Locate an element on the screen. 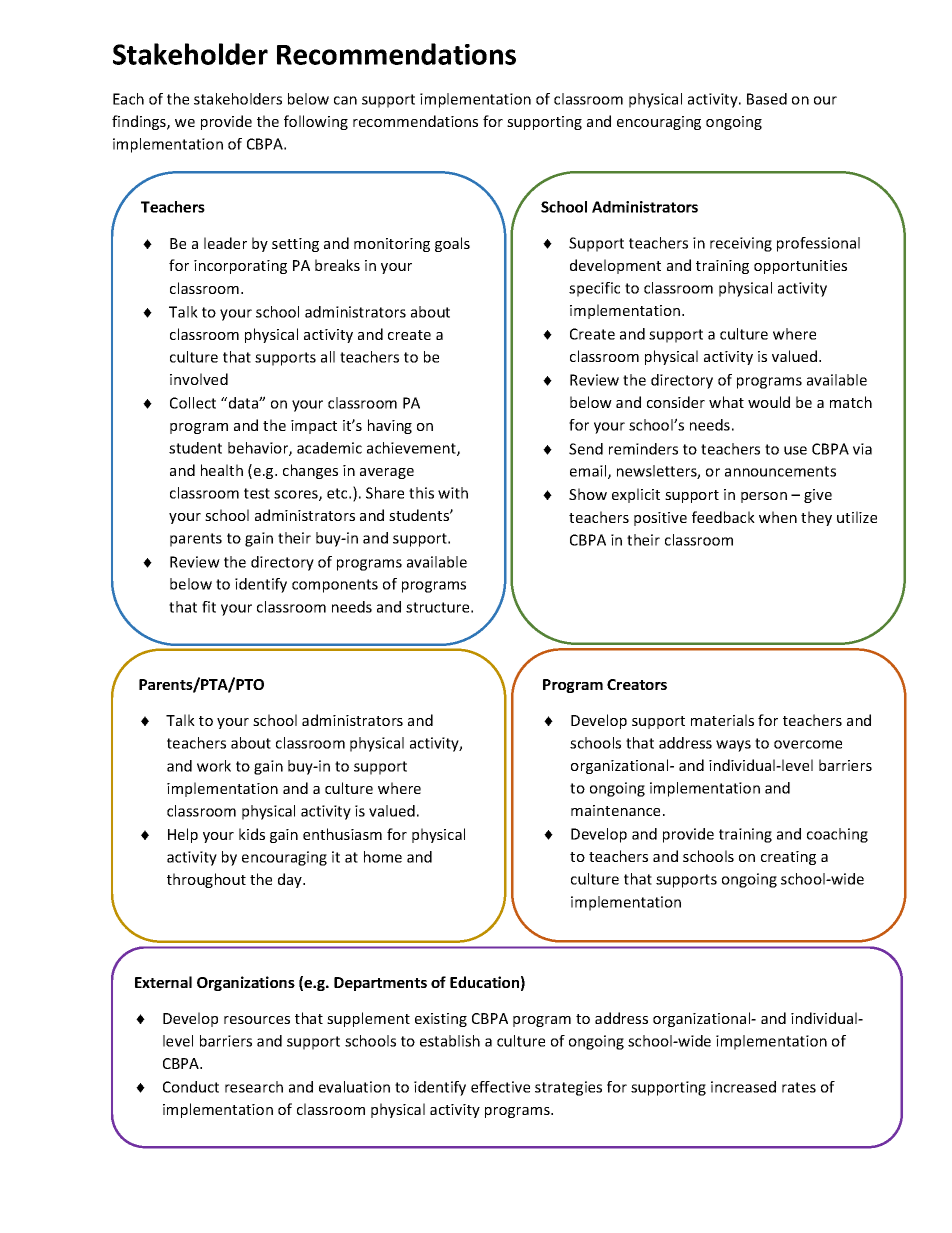 This screenshot has width=952, height=1233. maintenance is located at coordinates (615, 810).
